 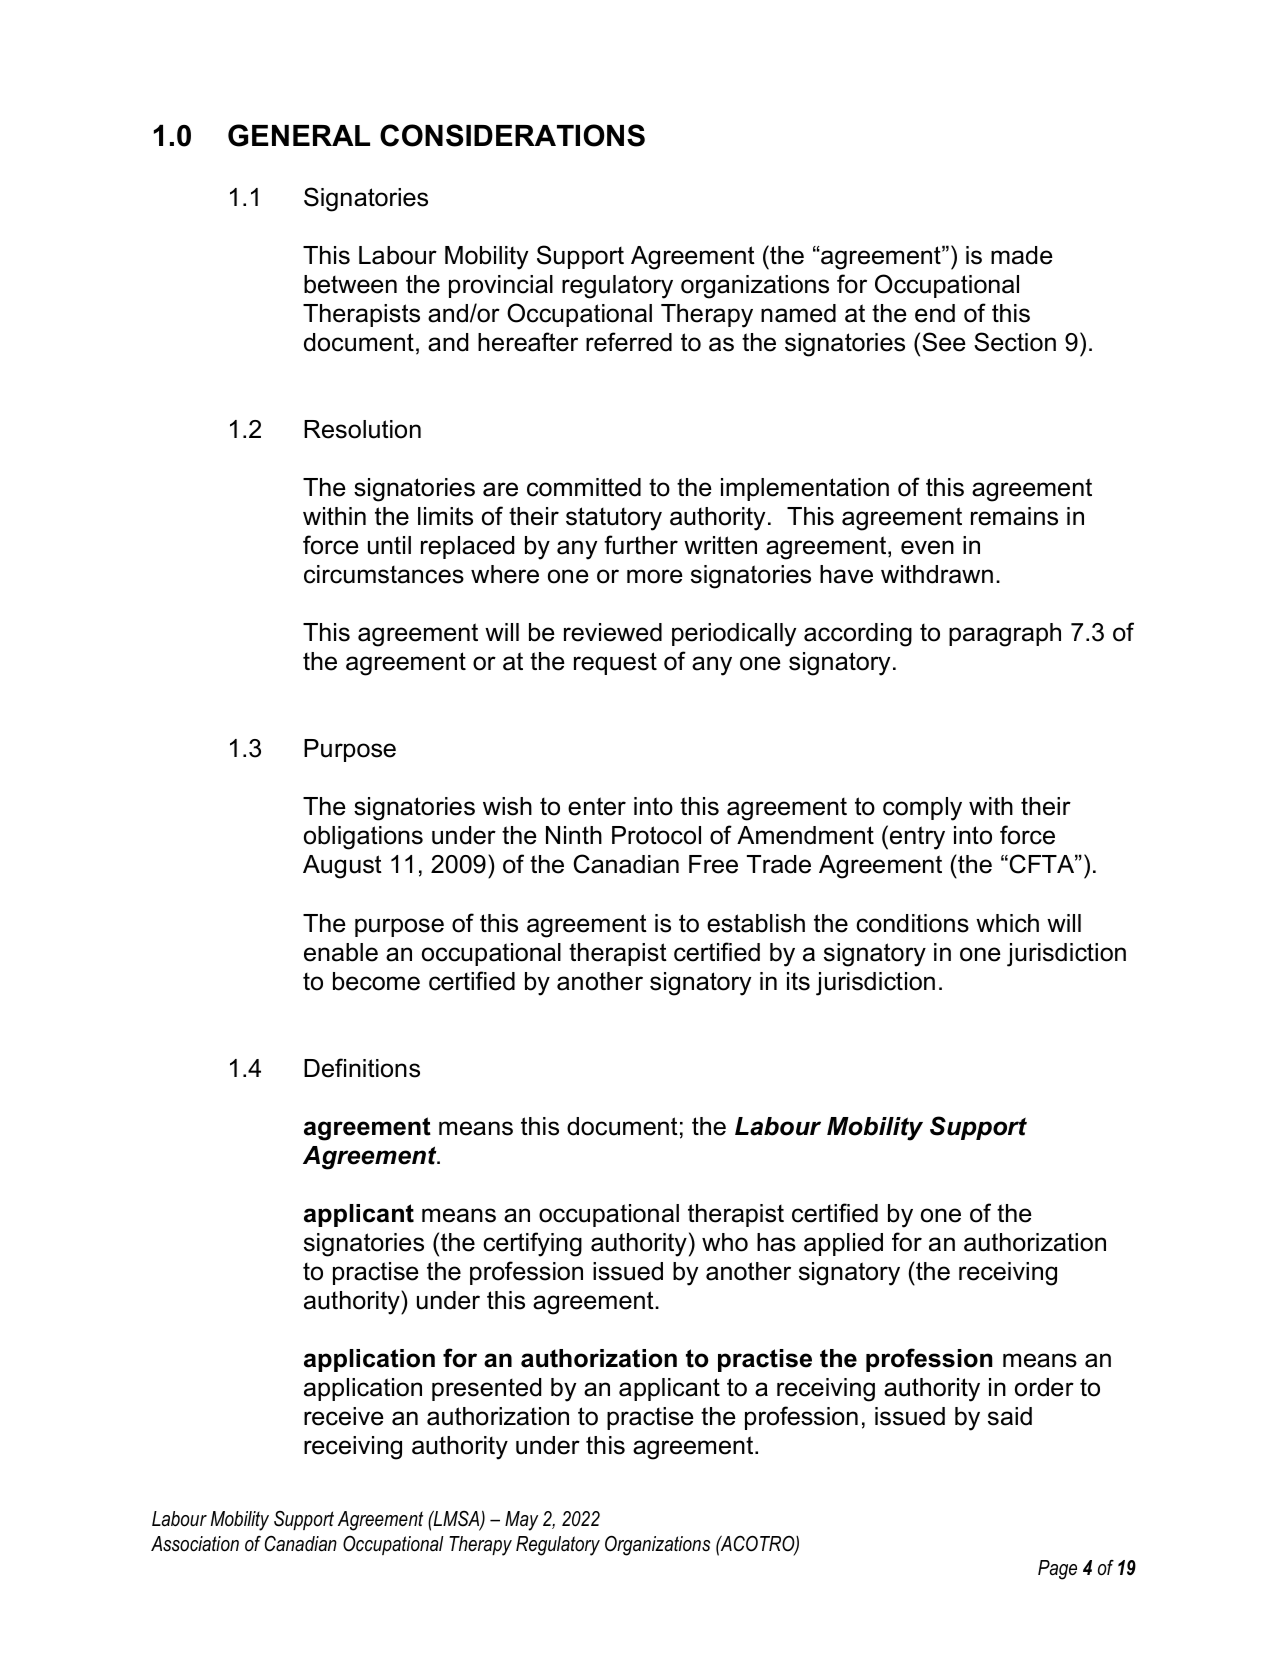 I want to click on remains, so click(x=1014, y=516).
